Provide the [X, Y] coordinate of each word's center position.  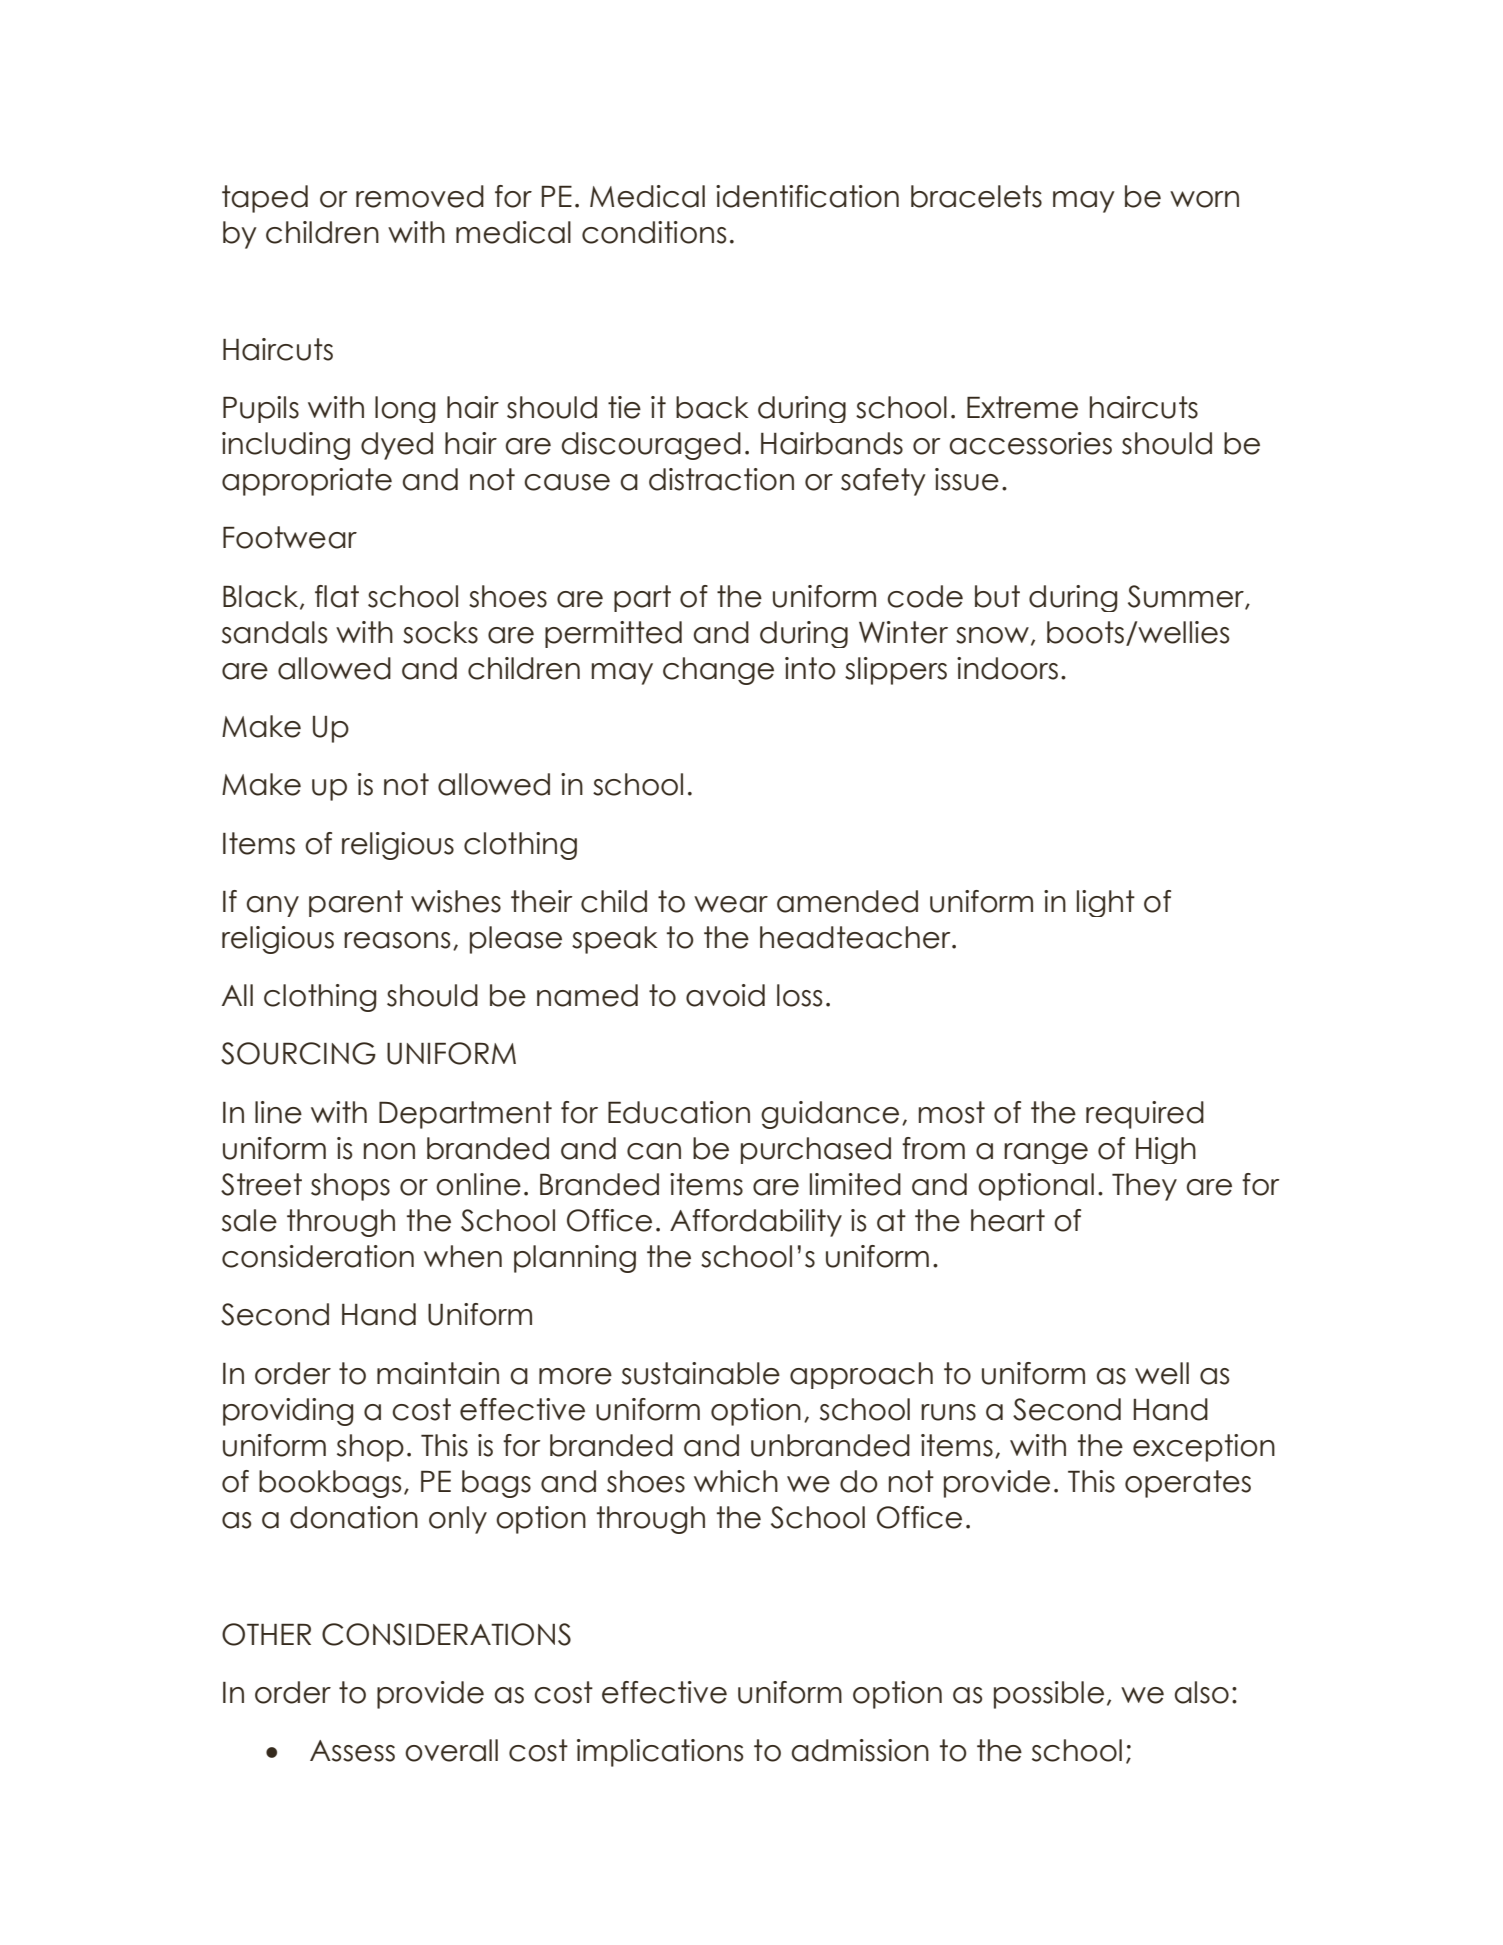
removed [420, 196]
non [389, 1151]
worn [1204, 199]
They [1144, 1187]
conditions [654, 232]
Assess [352, 1751]
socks [440, 632]
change [718, 671]
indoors [1007, 668]
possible [1049, 1695]
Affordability [756, 1223]
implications [660, 1753]
